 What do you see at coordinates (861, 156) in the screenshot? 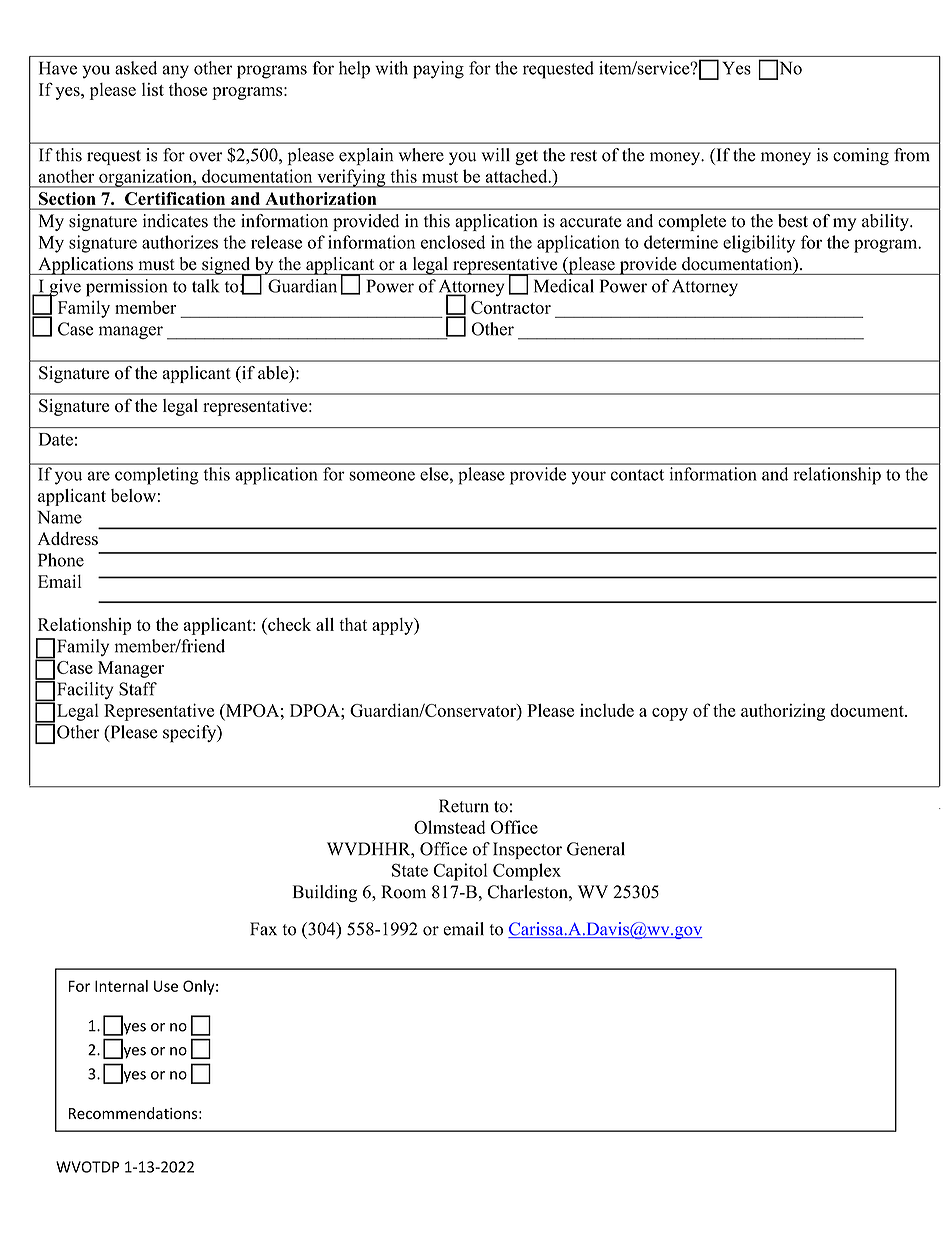
I see `coming` at bounding box center [861, 156].
